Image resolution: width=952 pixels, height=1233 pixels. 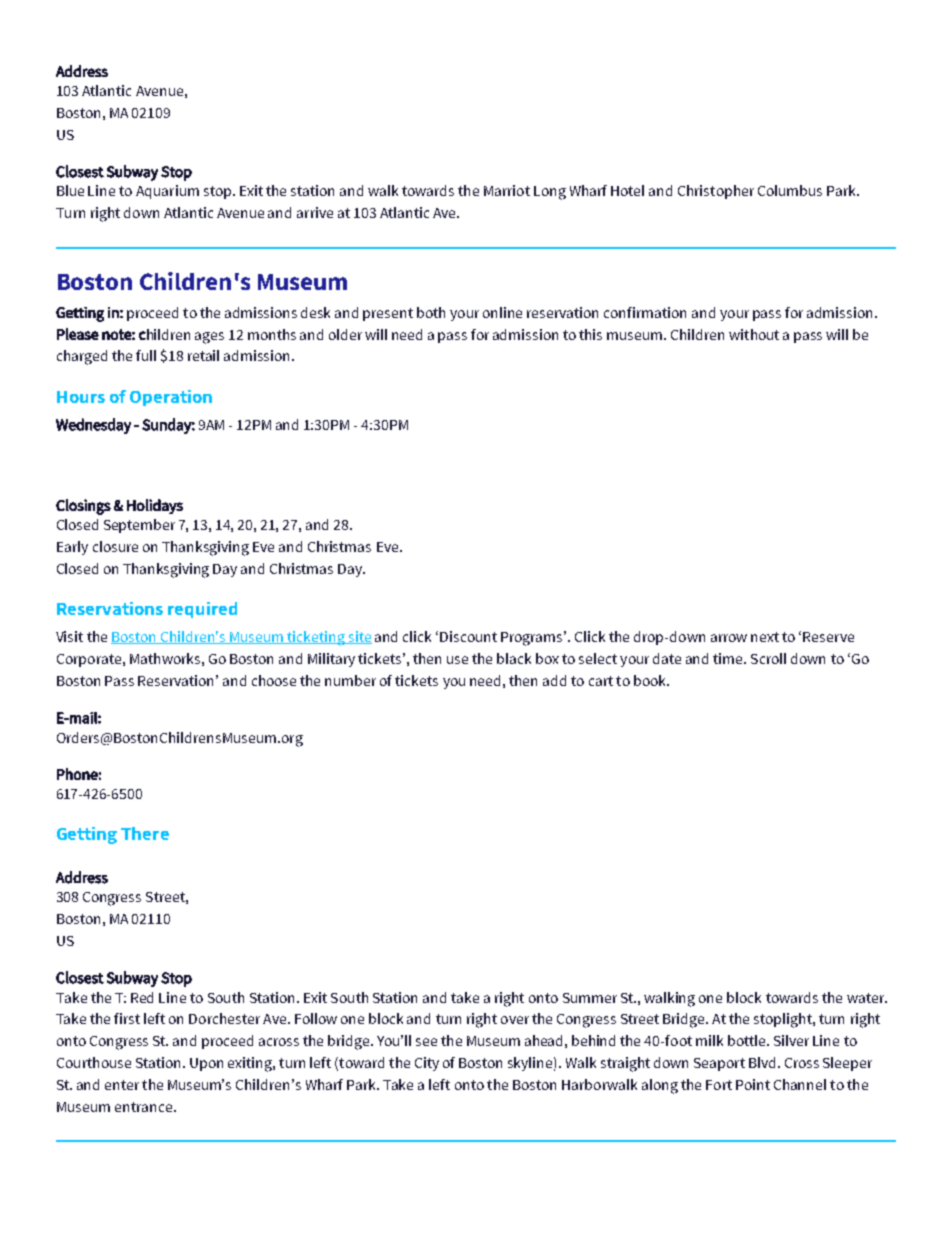 What do you see at coordinates (790, 190) in the screenshot?
I see `Columbus` at bounding box center [790, 190].
